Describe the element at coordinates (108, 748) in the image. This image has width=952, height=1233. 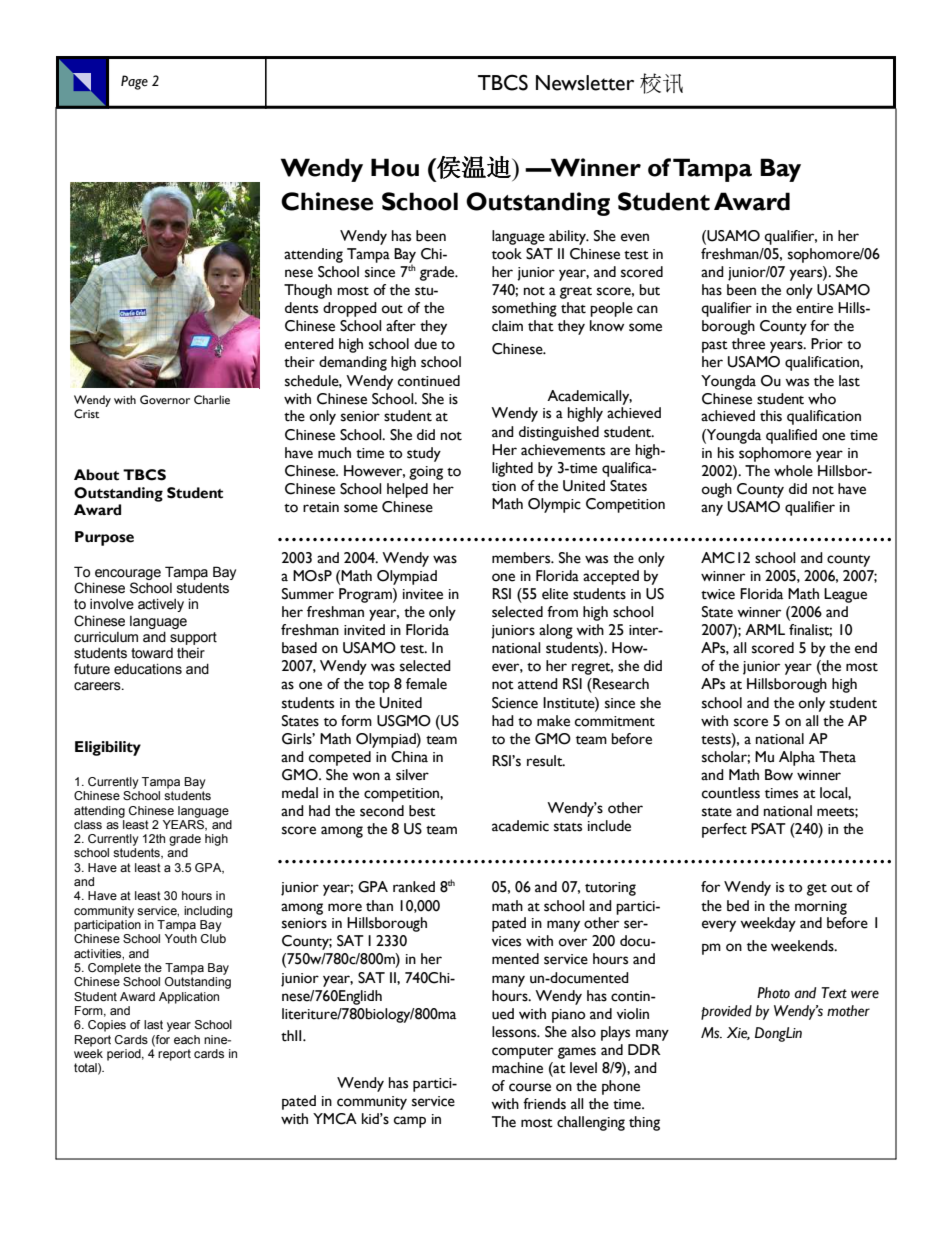
I see `Eligibility` at that location.
